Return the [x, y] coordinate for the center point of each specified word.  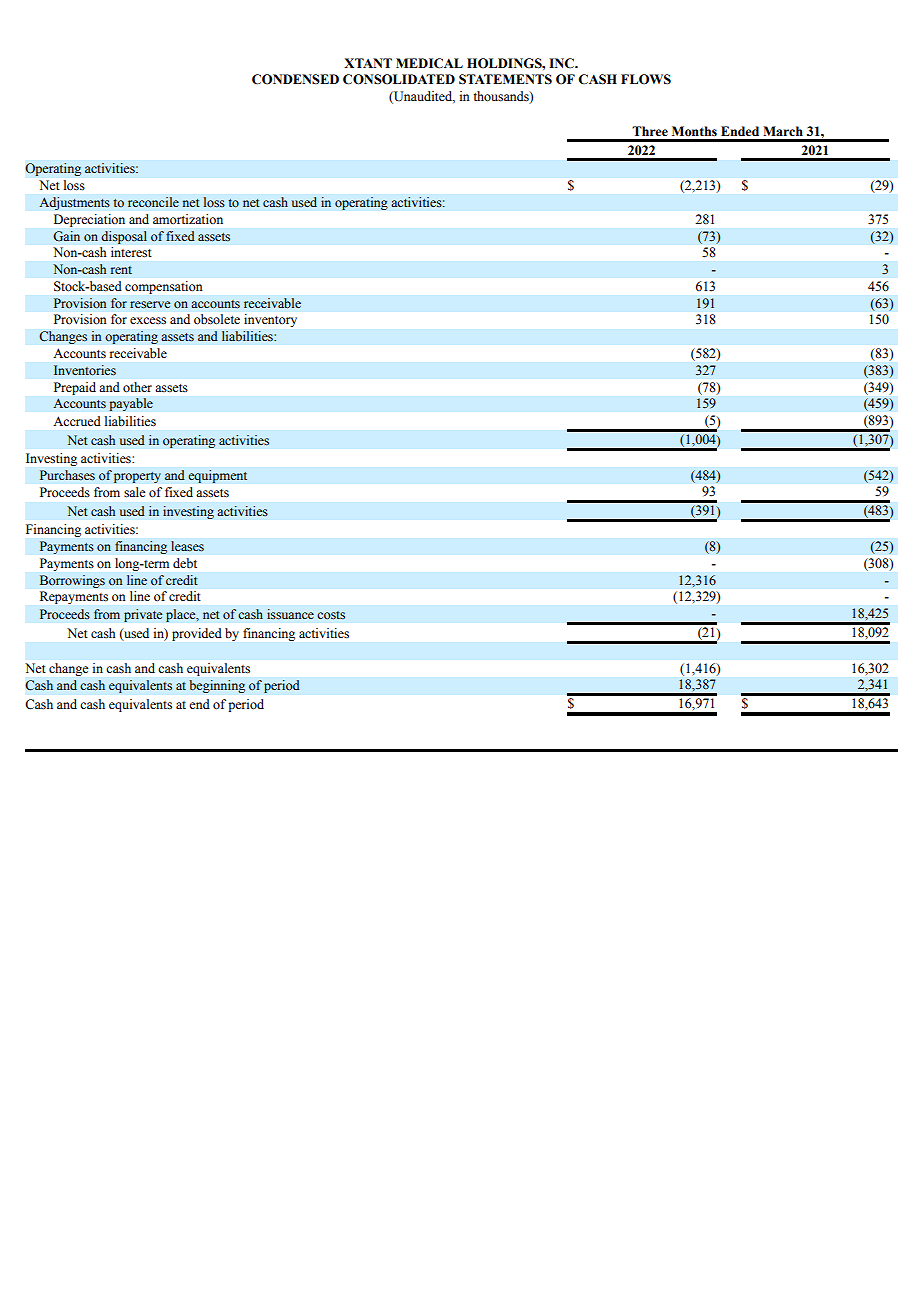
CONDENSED [295, 79]
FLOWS [646, 79]
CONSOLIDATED [399, 79]
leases [187, 546]
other [137, 387]
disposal [124, 237]
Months [694, 131]
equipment [217, 476]
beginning [217, 686]
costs [331, 615]
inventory [270, 320]
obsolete [217, 319]
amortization [188, 219]
